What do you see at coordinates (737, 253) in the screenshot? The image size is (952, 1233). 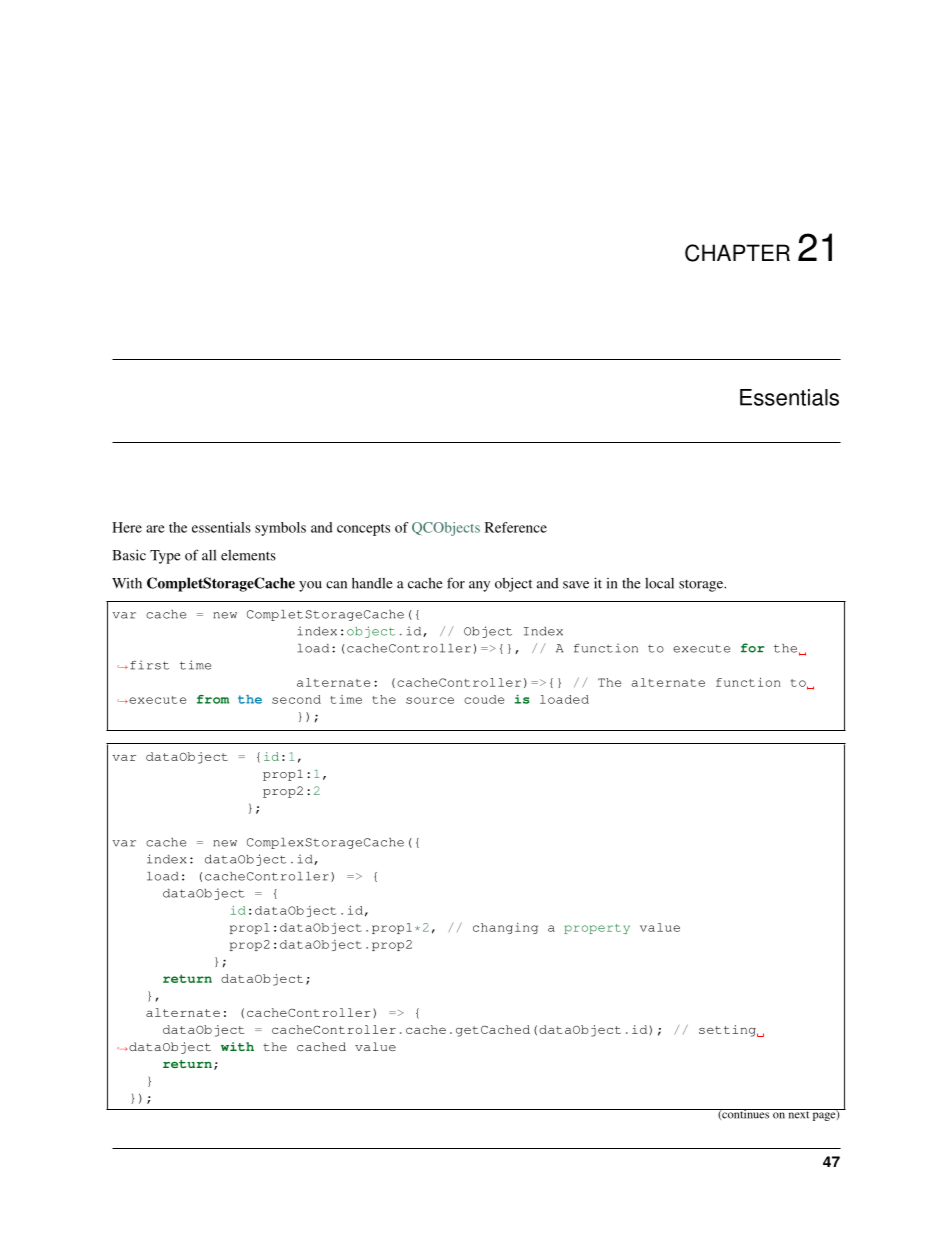 I see `CHAPTER` at bounding box center [737, 253].
